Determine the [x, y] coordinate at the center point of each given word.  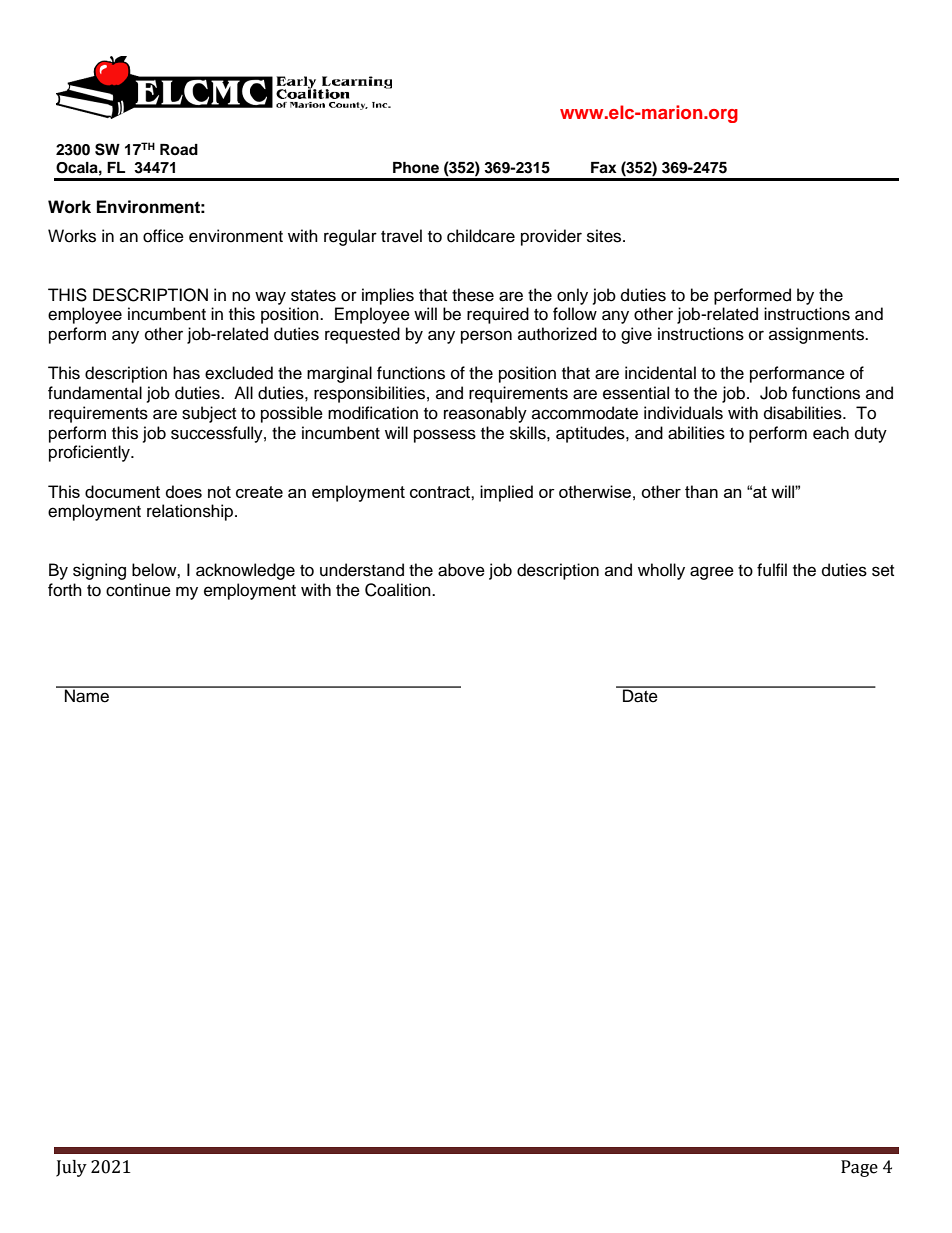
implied [506, 493]
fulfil [772, 570]
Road [179, 149]
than [701, 491]
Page [859, 1168]
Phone [416, 168]
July [71, 1168]
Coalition [399, 590]
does [184, 491]
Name [87, 695]
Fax [604, 168]
